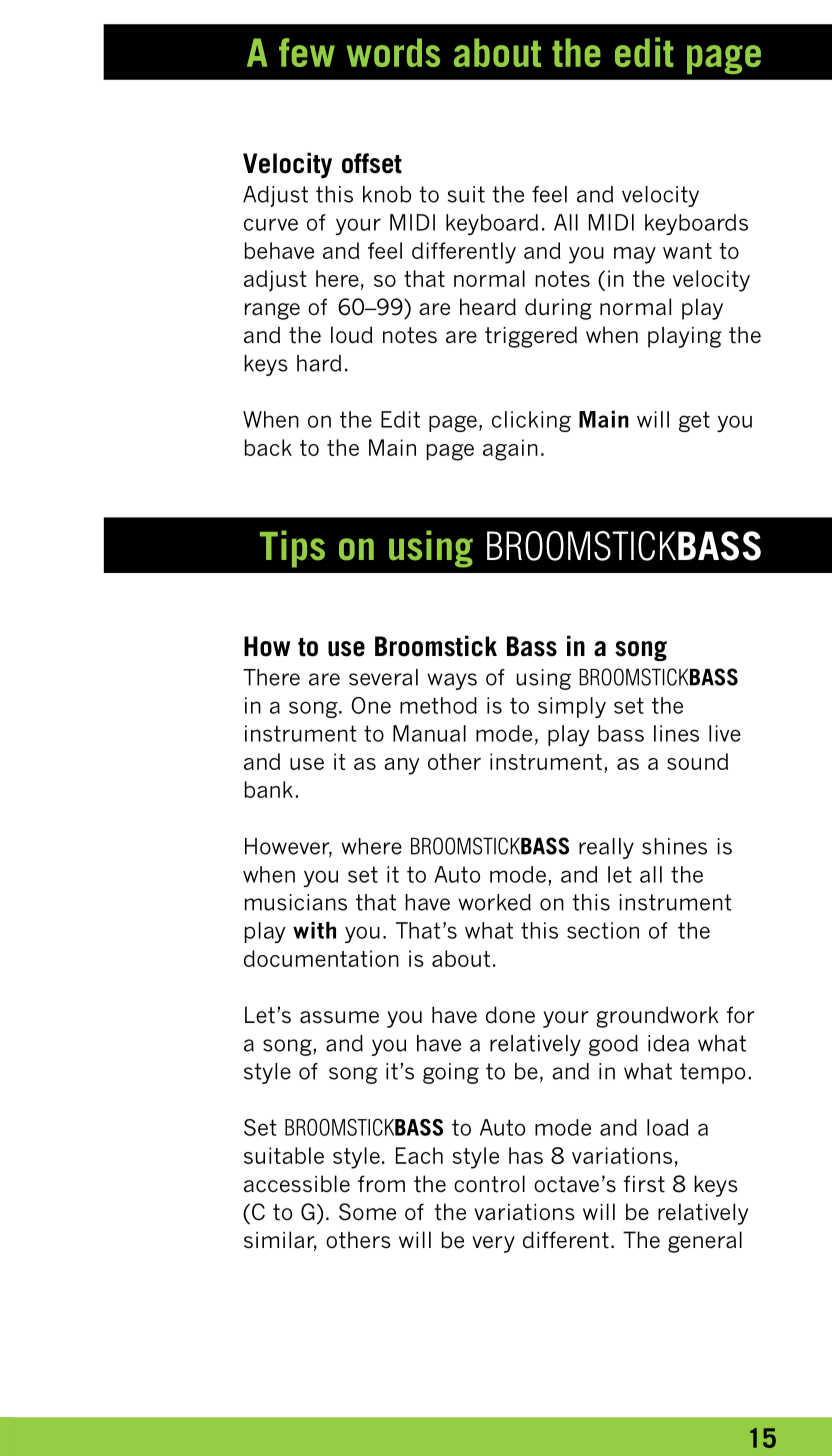 The width and height of the screenshot is (832, 1456). What do you see at coordinates (297, 1184) in the screenshot?
I see `accessible` at bounding box center [297, 1184].
